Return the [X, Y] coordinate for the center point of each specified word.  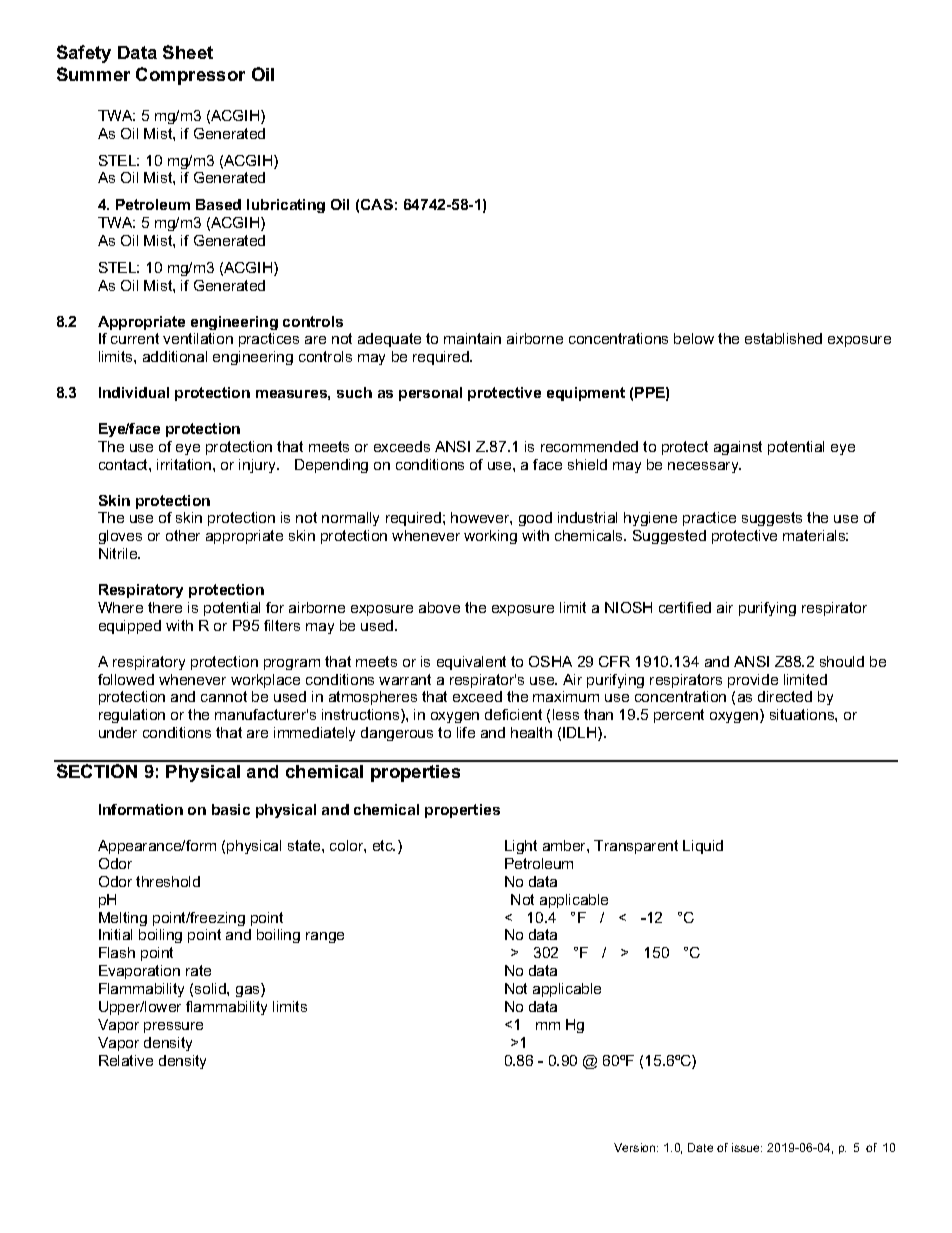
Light [521, 847]
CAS [377, 204]
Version [636, 1147]
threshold [168, 881]
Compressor [190, 76]
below [694, 338]
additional [175, 356]
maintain [472, 338]
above [439, 607]
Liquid [703, 847]
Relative [126, 1060]
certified [685, 607]
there [165, 607]
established [783, 338]
